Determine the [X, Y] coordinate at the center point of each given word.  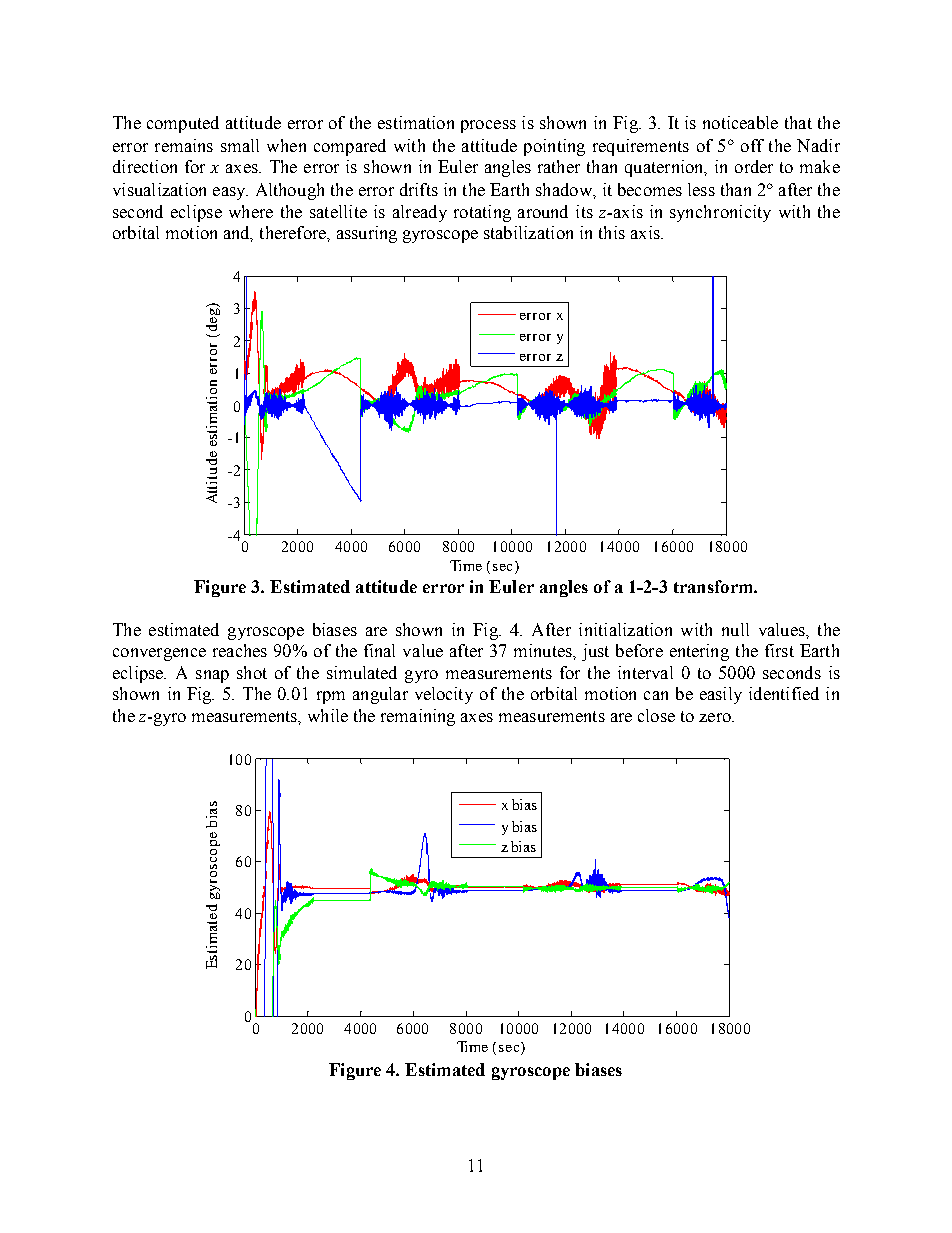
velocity [444, 695]
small [240, 145]
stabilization [528, 232]
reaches [240, 650]
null [735, 629]
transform [714, 586]
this [612, 232]
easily [721, 695]
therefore [294, 232]
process [488, 126]
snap [212, 676]
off [752, 145]
